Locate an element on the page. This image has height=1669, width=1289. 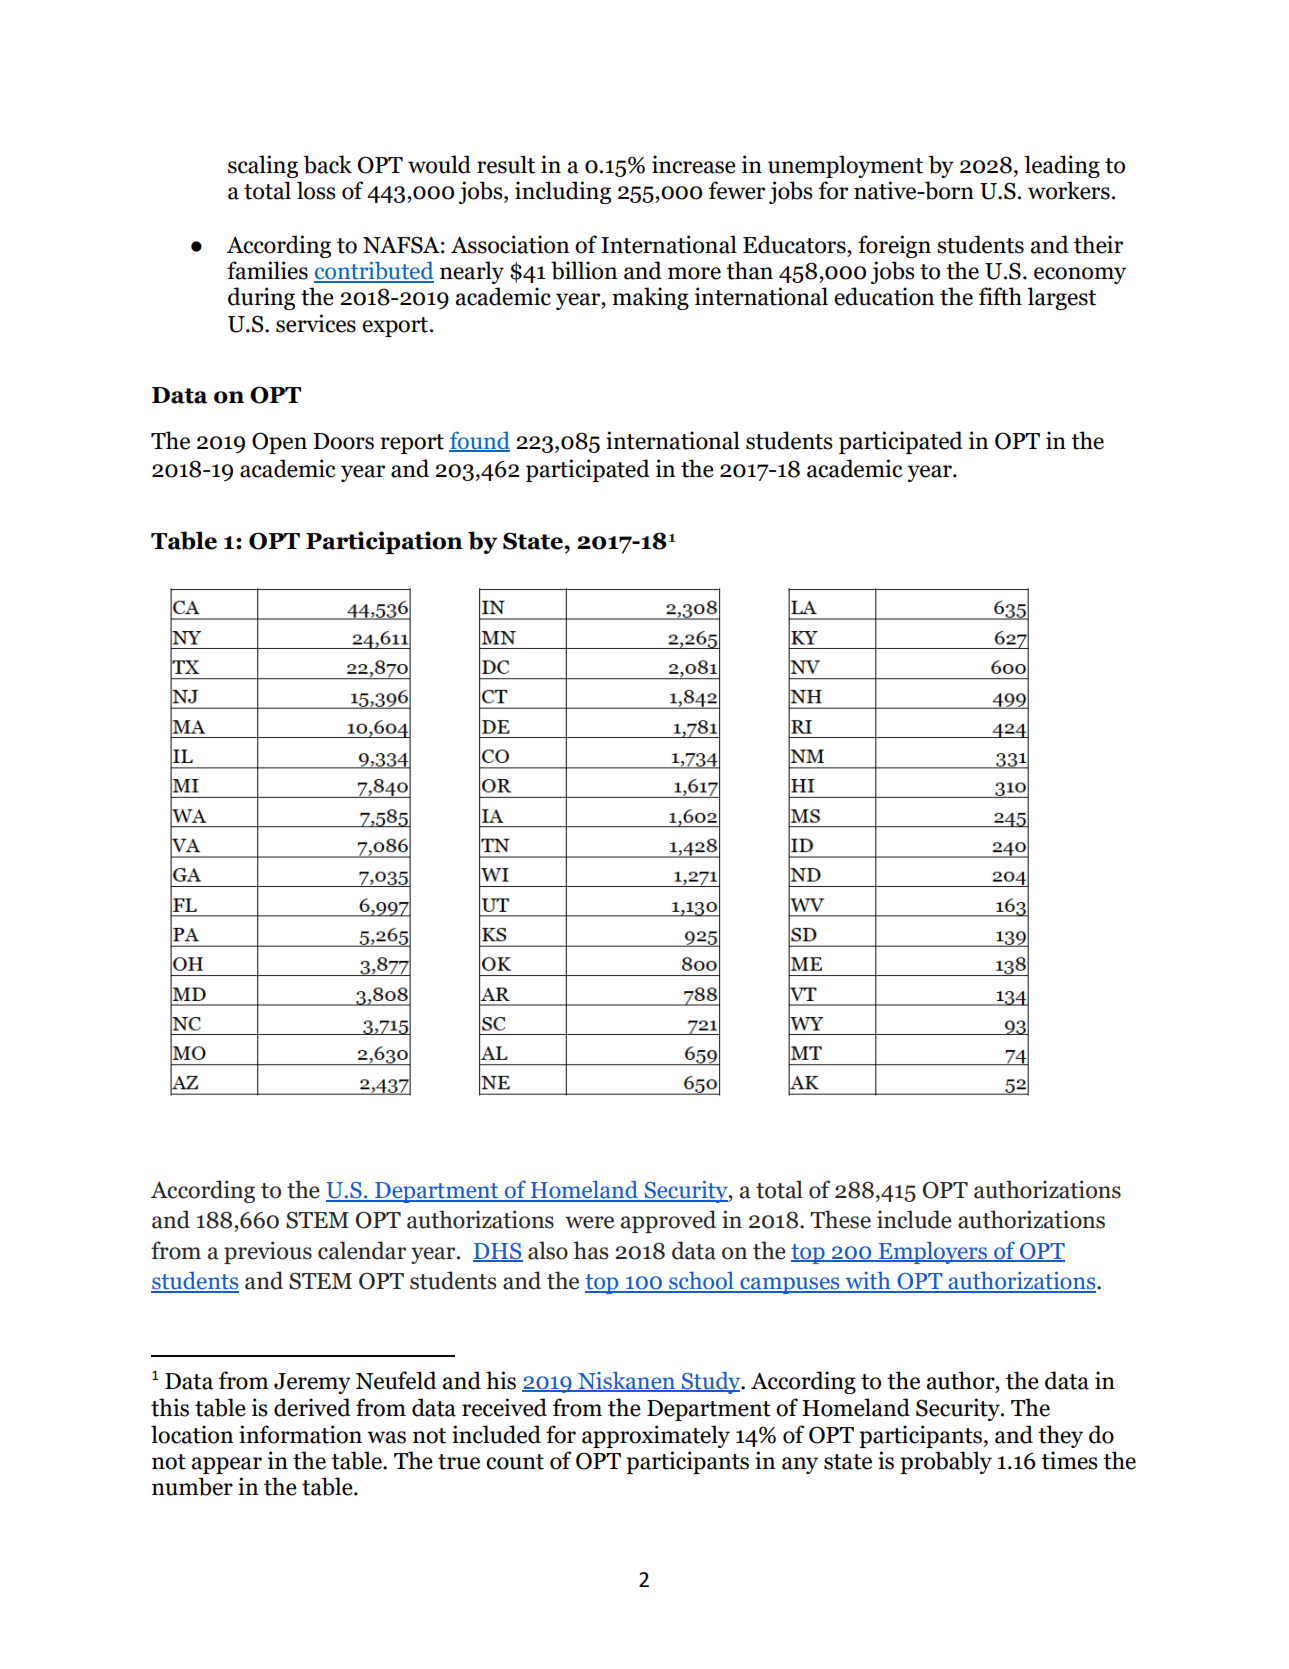
probably is located at coordinates (946, 1462).
